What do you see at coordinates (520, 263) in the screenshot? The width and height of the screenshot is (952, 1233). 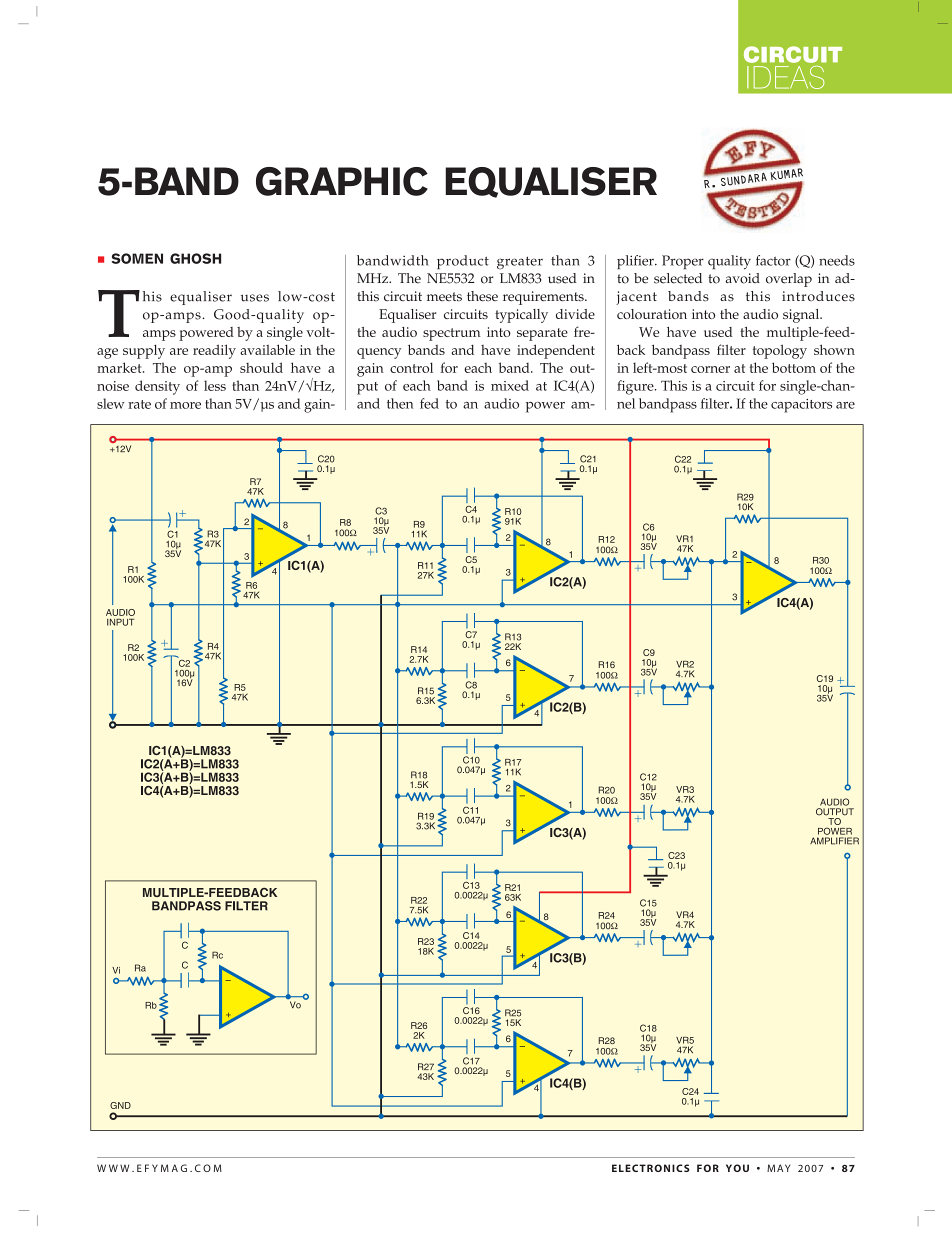 I see `greater` at bounding box center [520, 263].
